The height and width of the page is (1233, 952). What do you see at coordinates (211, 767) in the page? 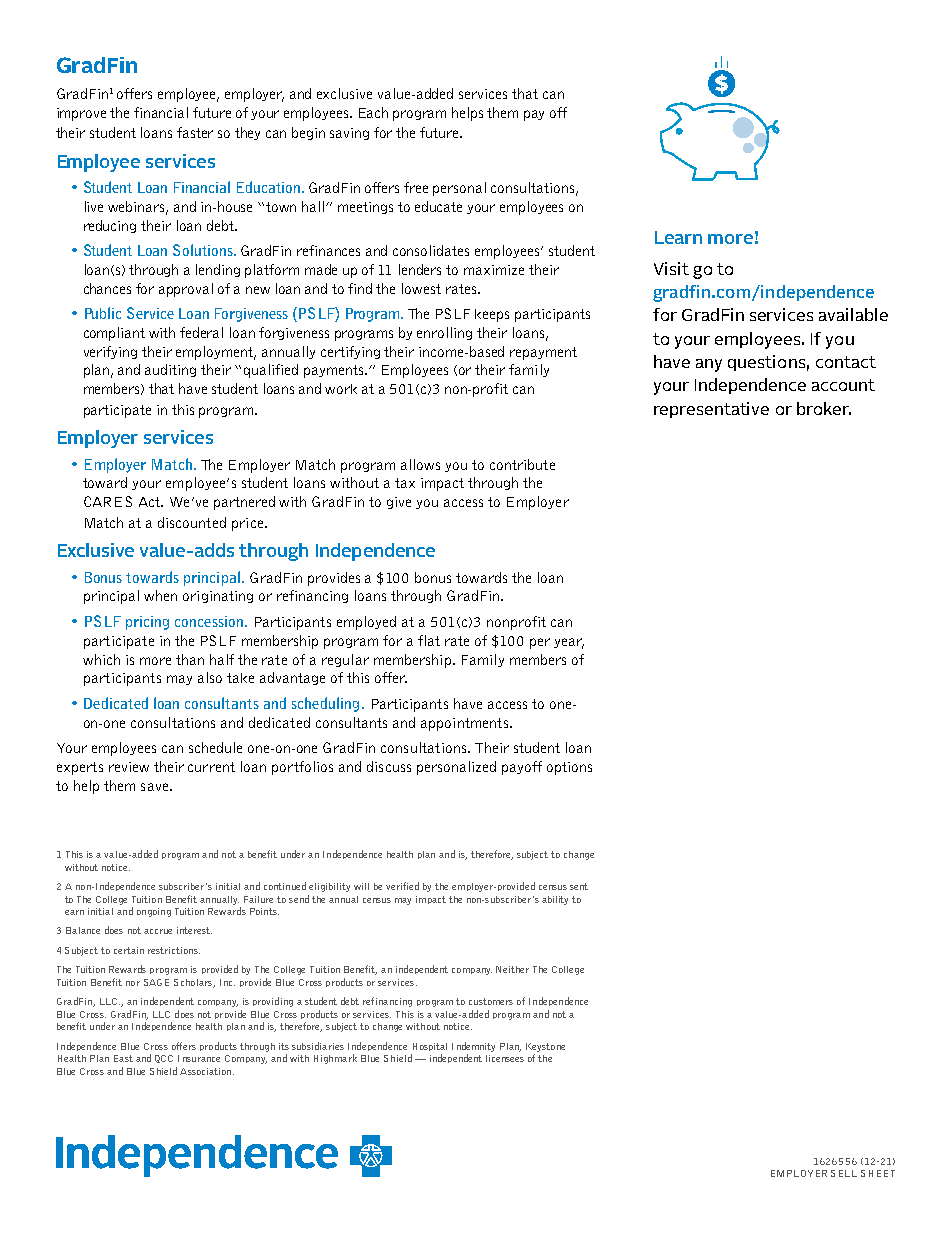
I see `current` at bounding box center [211, 767].
